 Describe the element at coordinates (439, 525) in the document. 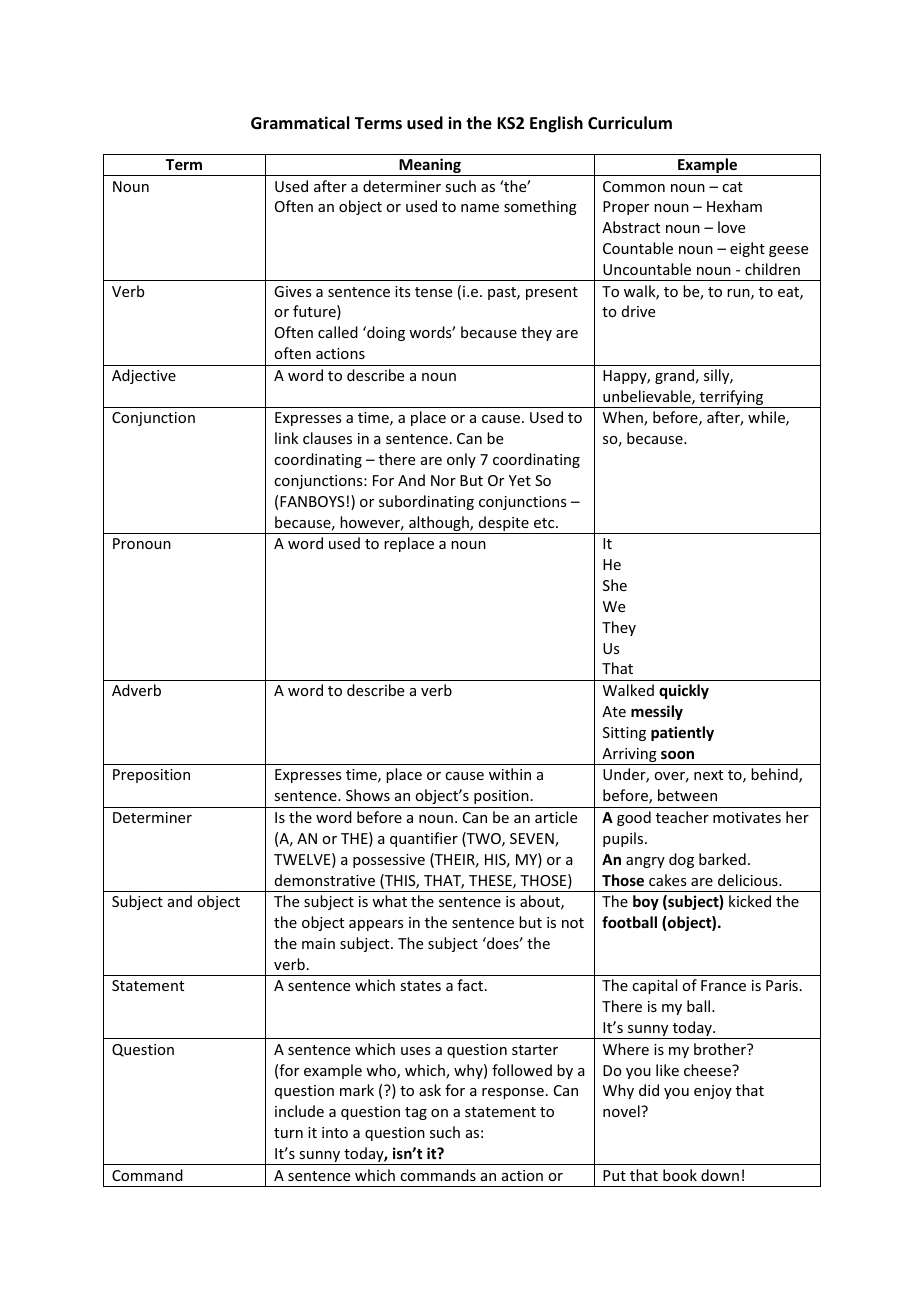

I see `although` at that location.
